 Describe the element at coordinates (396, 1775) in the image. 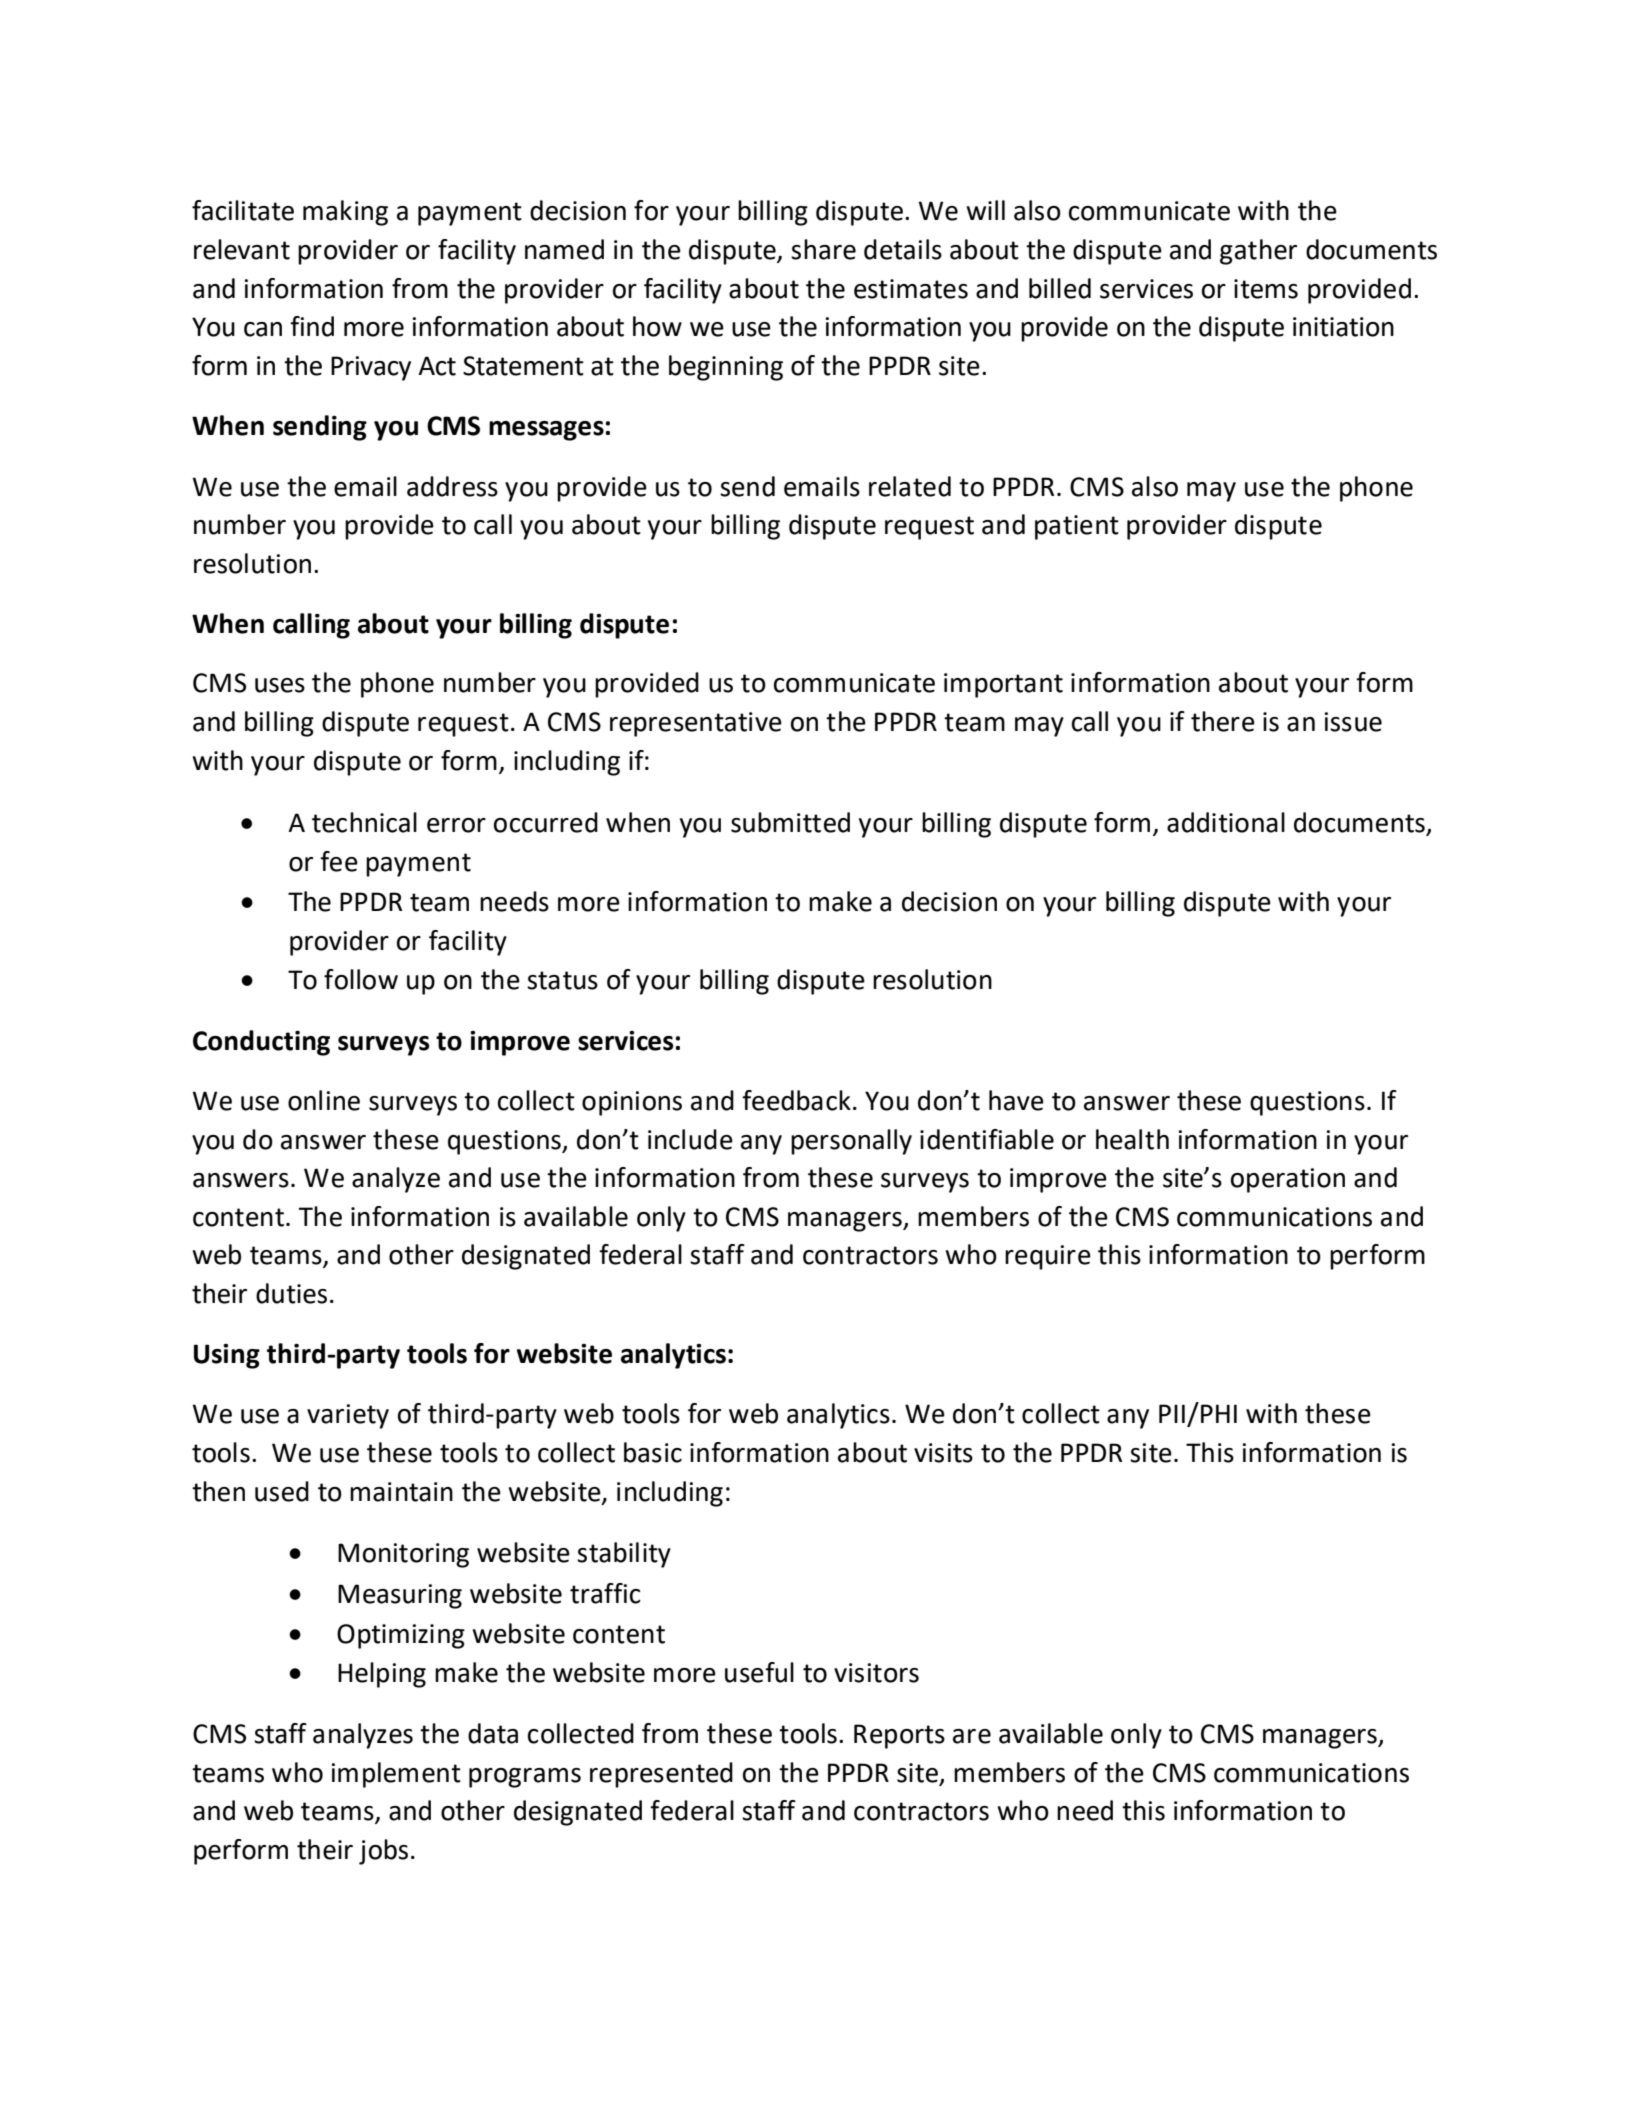

I see `implement` at that location.
